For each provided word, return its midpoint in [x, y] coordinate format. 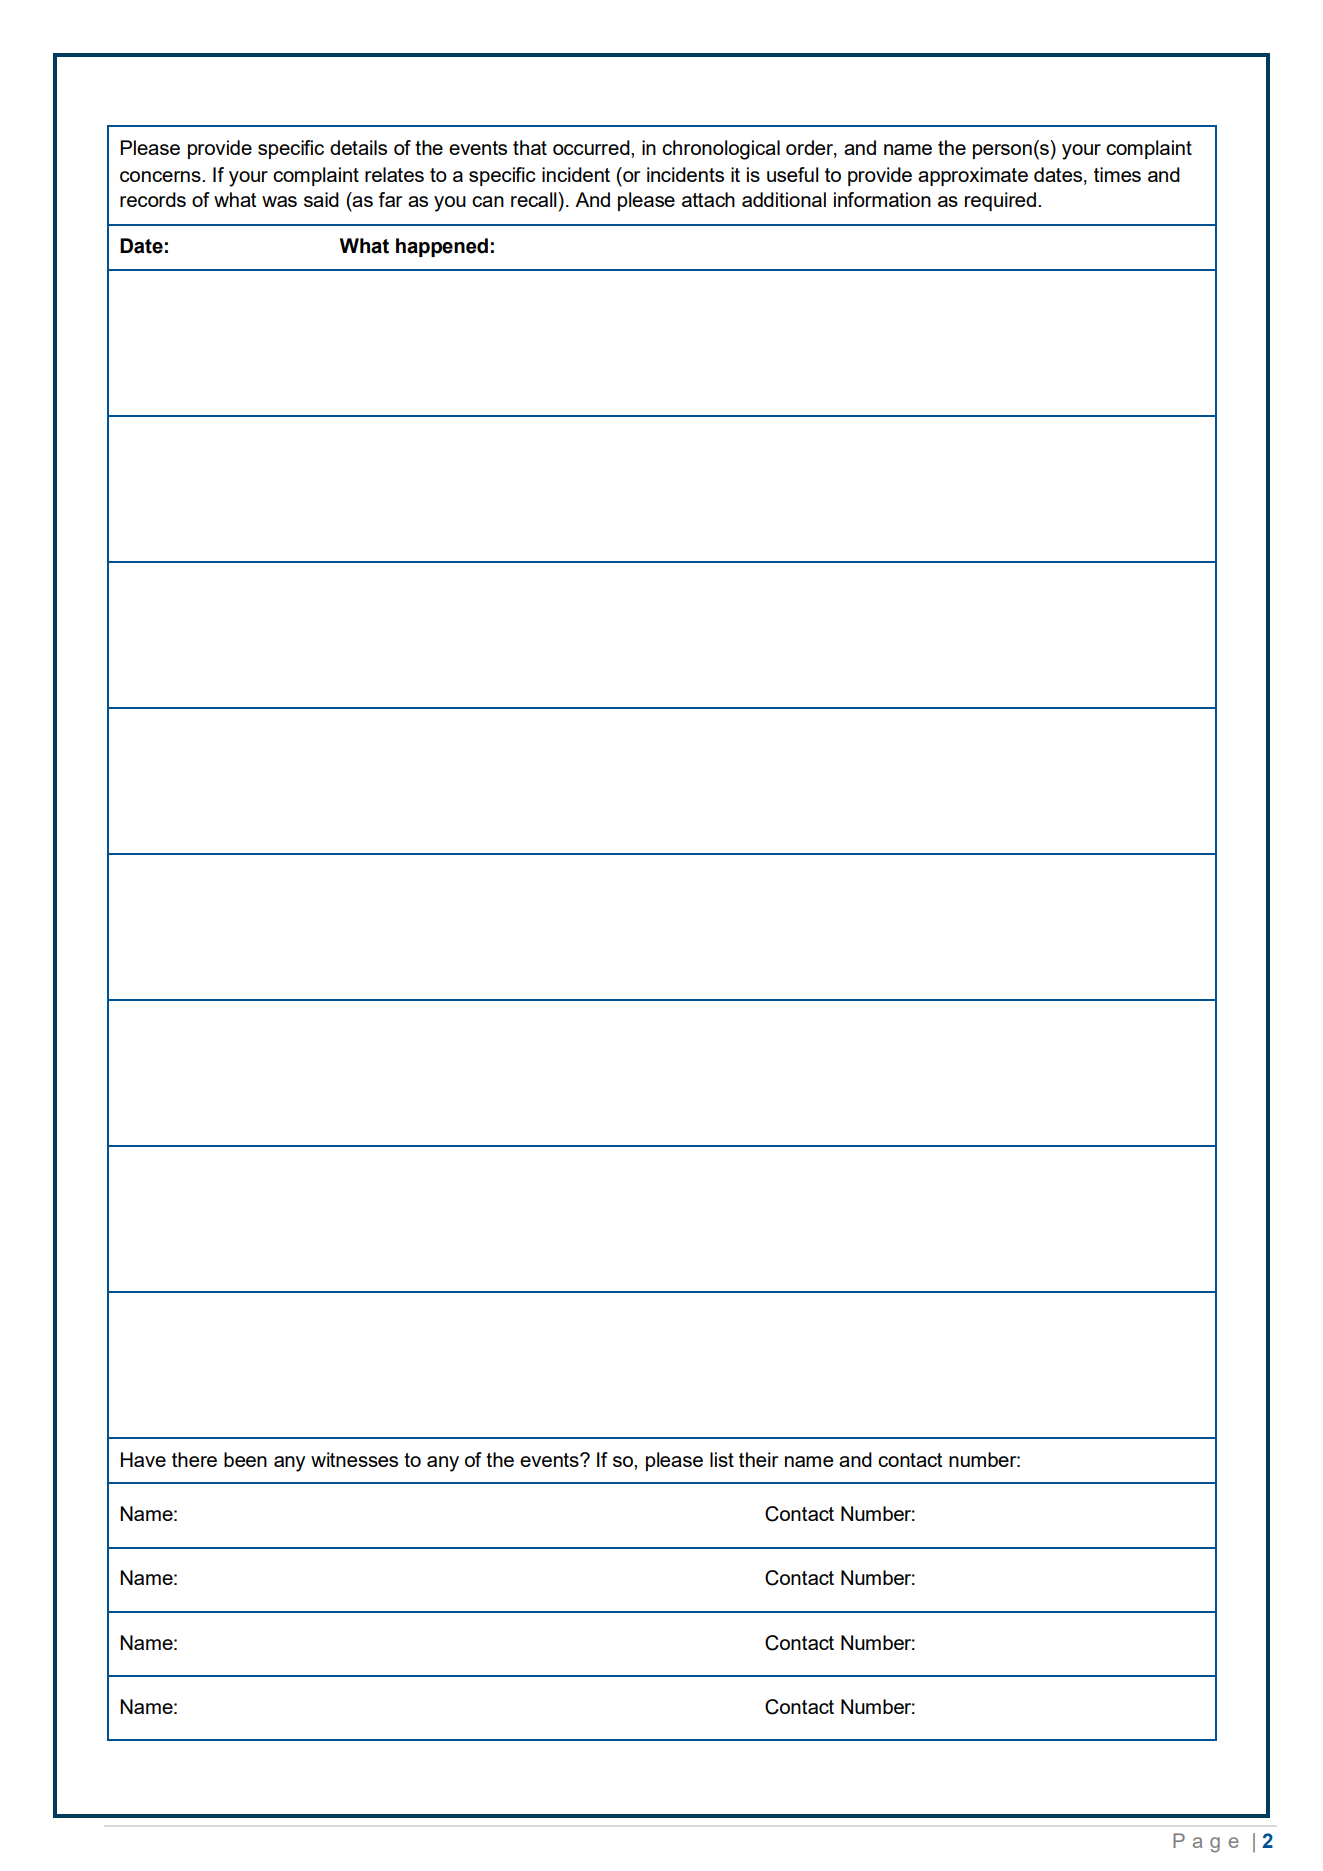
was [279, 201]
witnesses [354, 1459]
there [194, 1459]
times [1117, 174]
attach [708, 199]
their [758, 1459]
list [722, 1459]
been [245, 1459]
